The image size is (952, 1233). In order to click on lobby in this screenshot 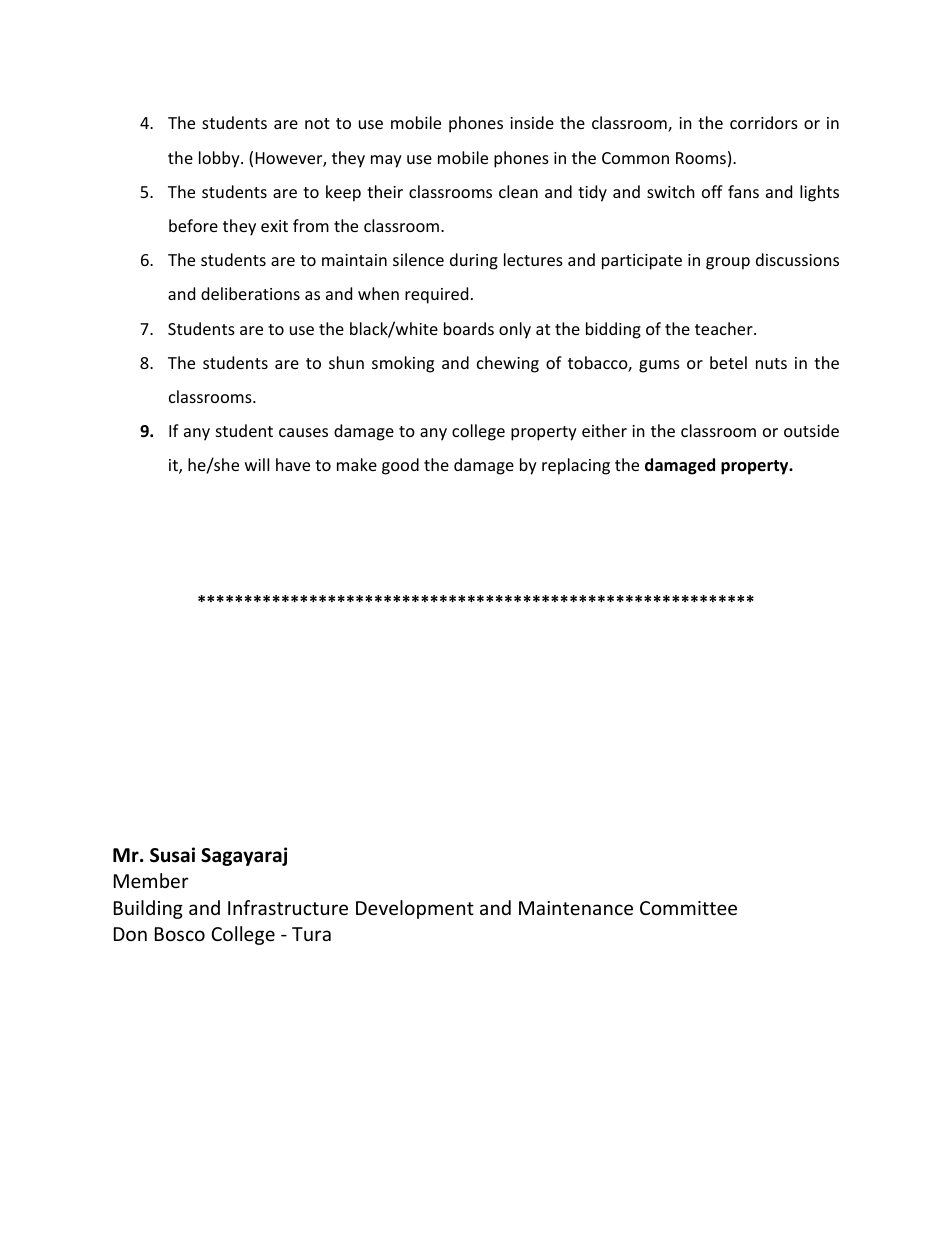, I will do `click(220, 159)`.
